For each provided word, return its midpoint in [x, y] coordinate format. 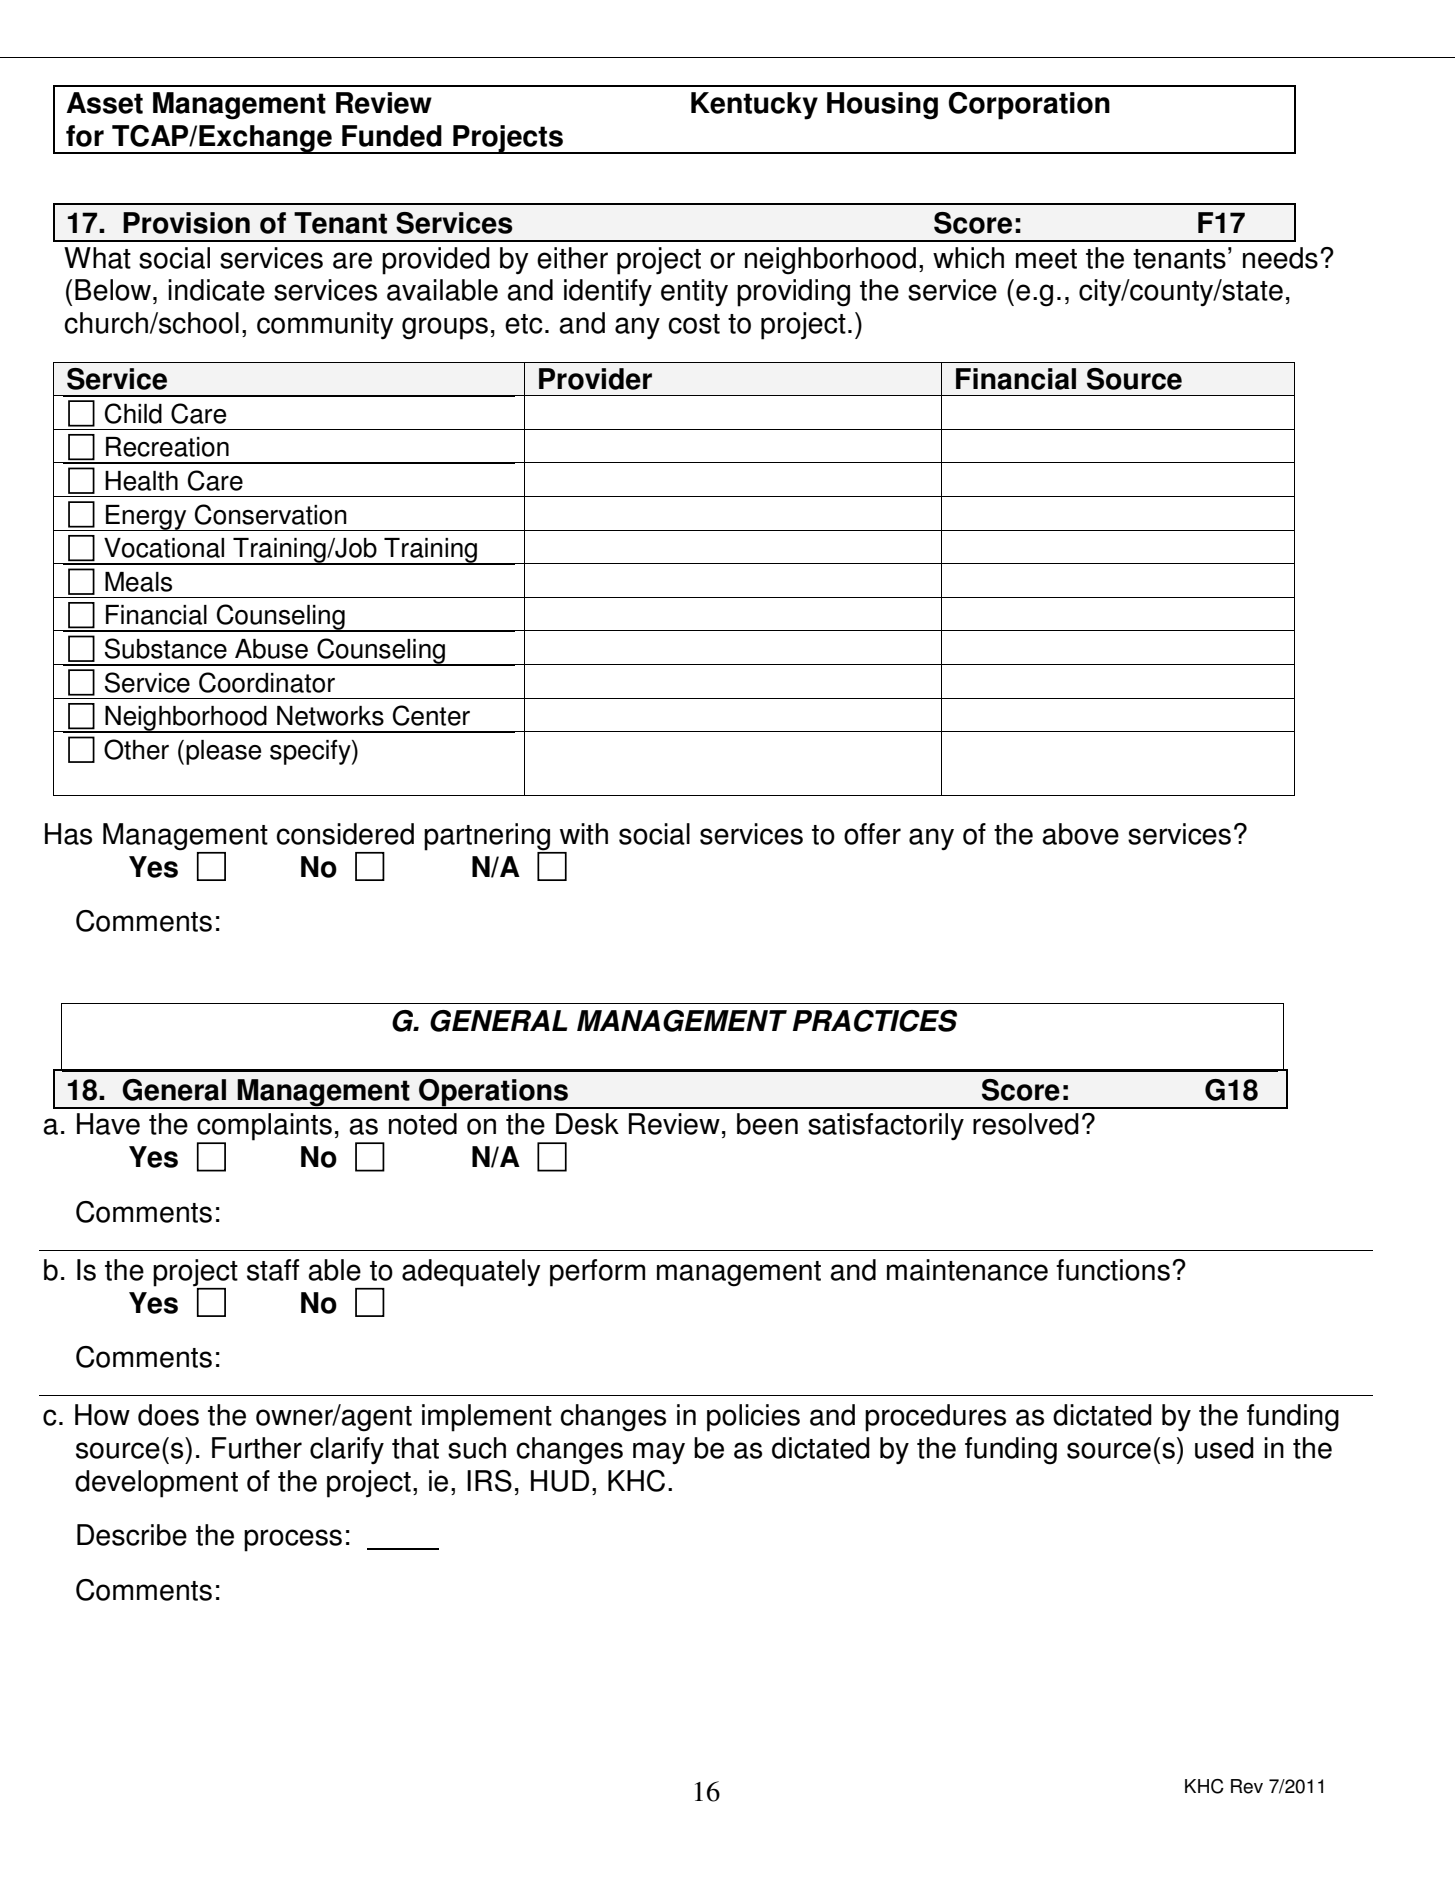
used [1224, 1448]
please [224, 752]
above [1080, 834]
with [584, 834]
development [156, 1484]
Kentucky [754, 106]
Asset [104, 103]
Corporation [1029, 106]
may [659, 1453]
